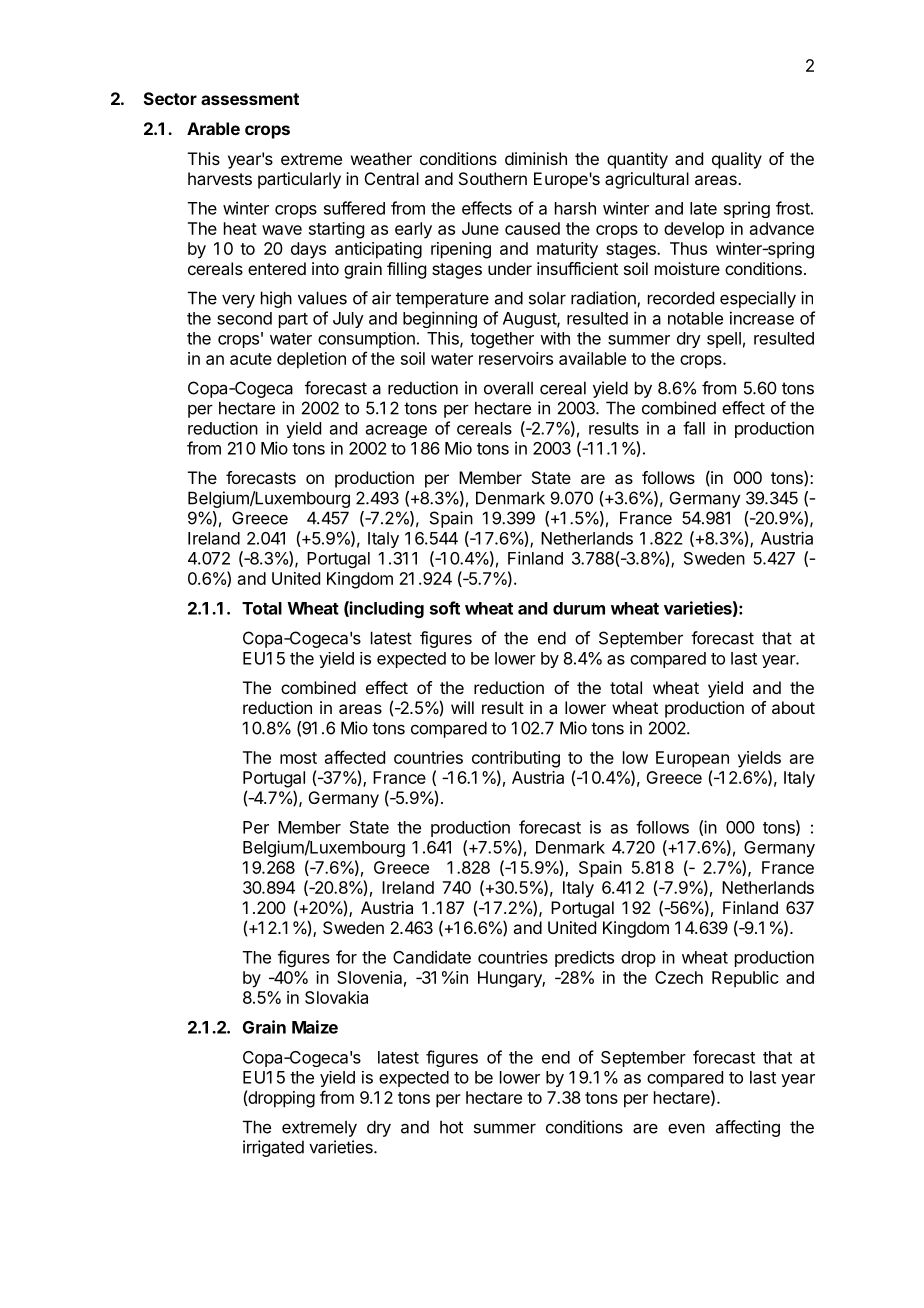  Describe the element at coordinates (251, 359) in the image. I see `acute` at that location.
